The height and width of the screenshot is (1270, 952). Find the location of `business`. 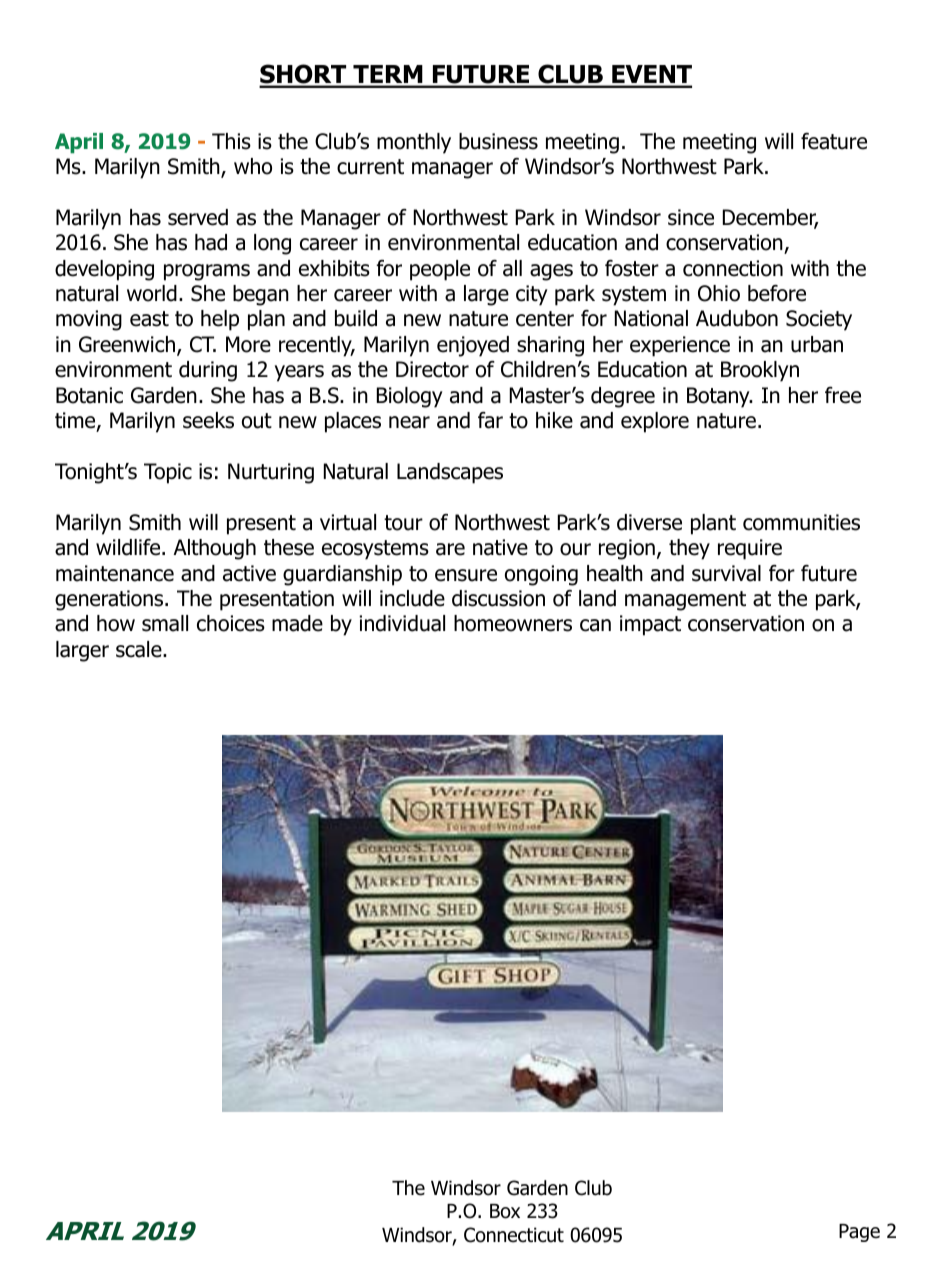

business is located at coordinates (498, 141).
